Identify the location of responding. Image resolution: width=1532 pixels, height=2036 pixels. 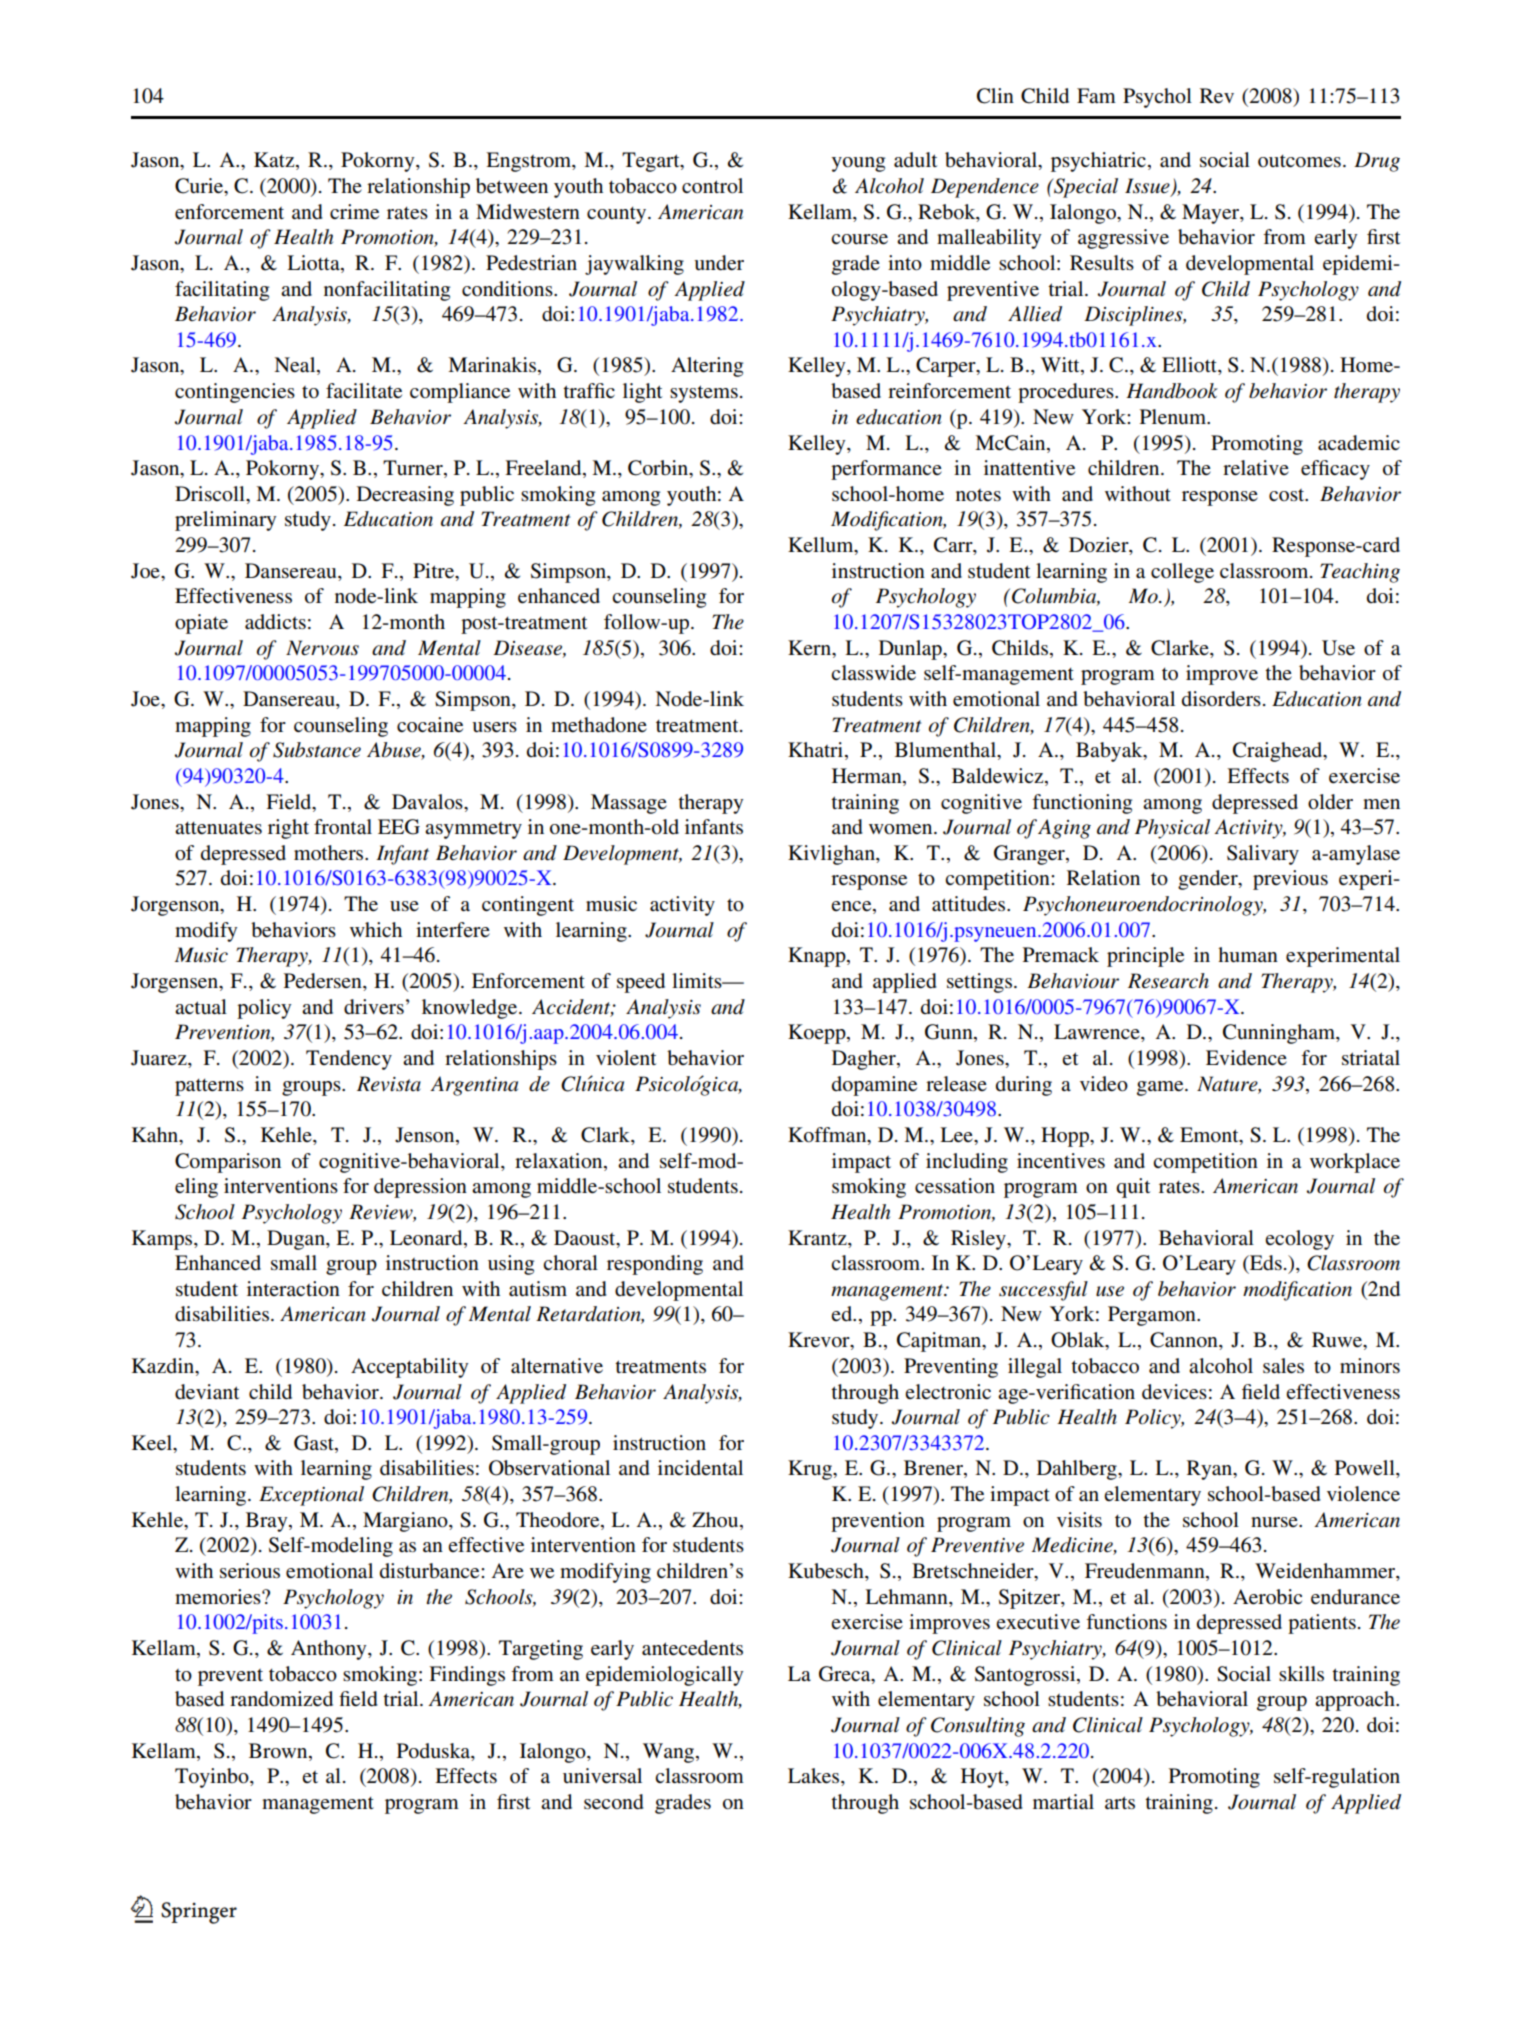
(655, 1265).
